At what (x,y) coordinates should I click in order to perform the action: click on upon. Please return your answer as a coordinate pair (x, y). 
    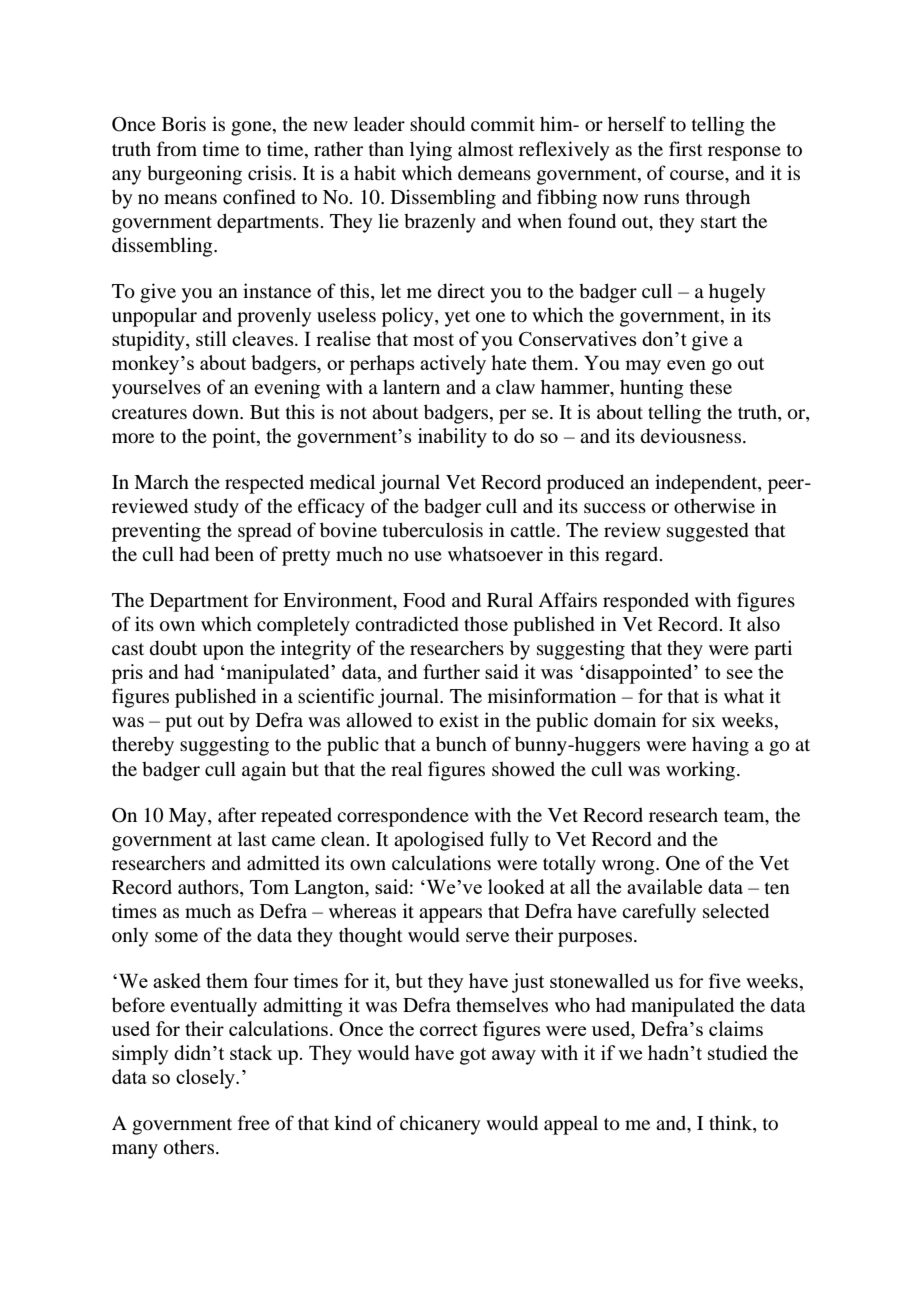
    Looking at the image, I should click on (223, 652).
